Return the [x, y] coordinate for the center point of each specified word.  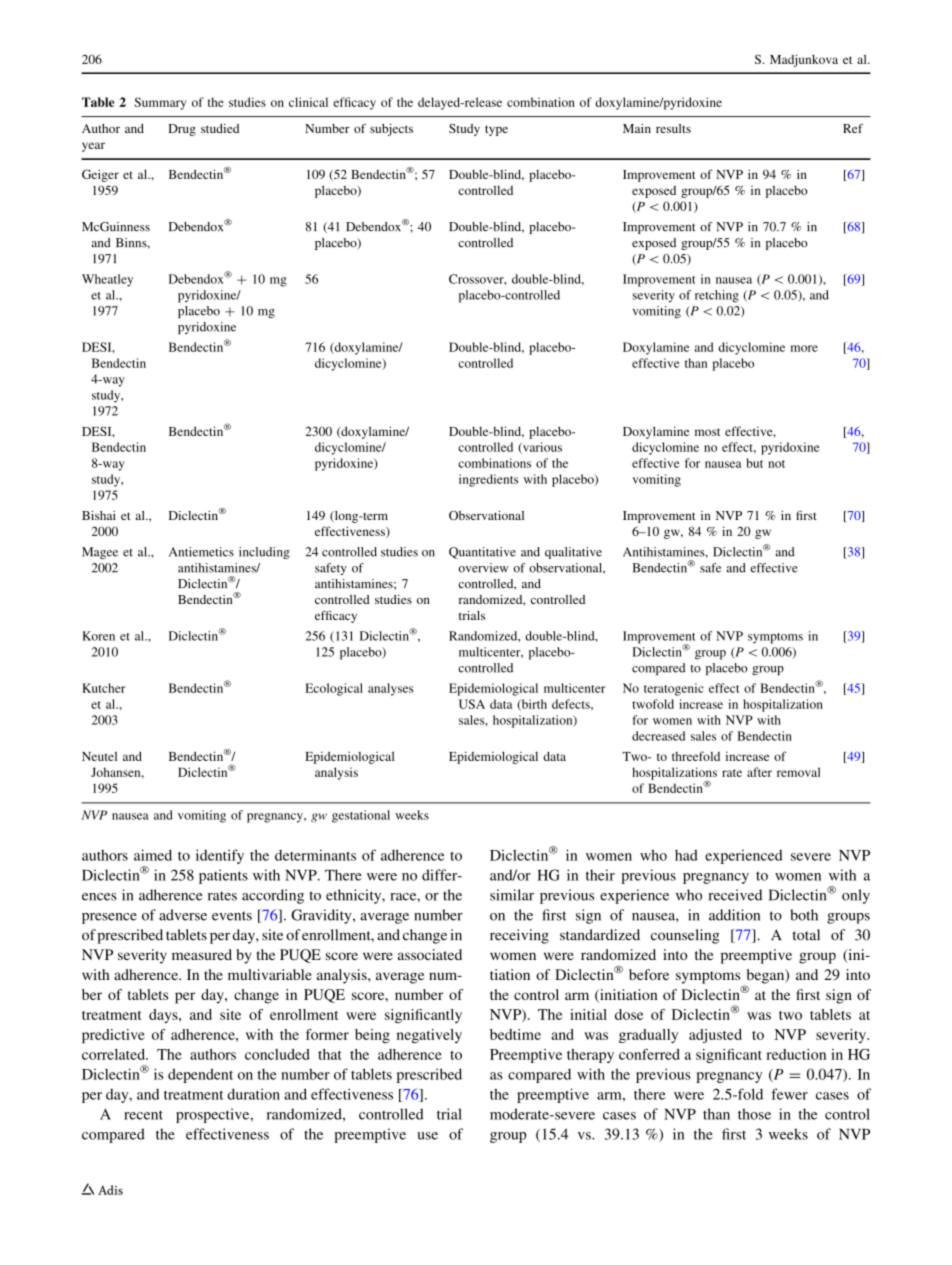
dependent [200, 1075]
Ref [853, 128]
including [264, 553]
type [496, 130]
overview [484, 568]
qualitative [573, 553]
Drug [182, 130]
